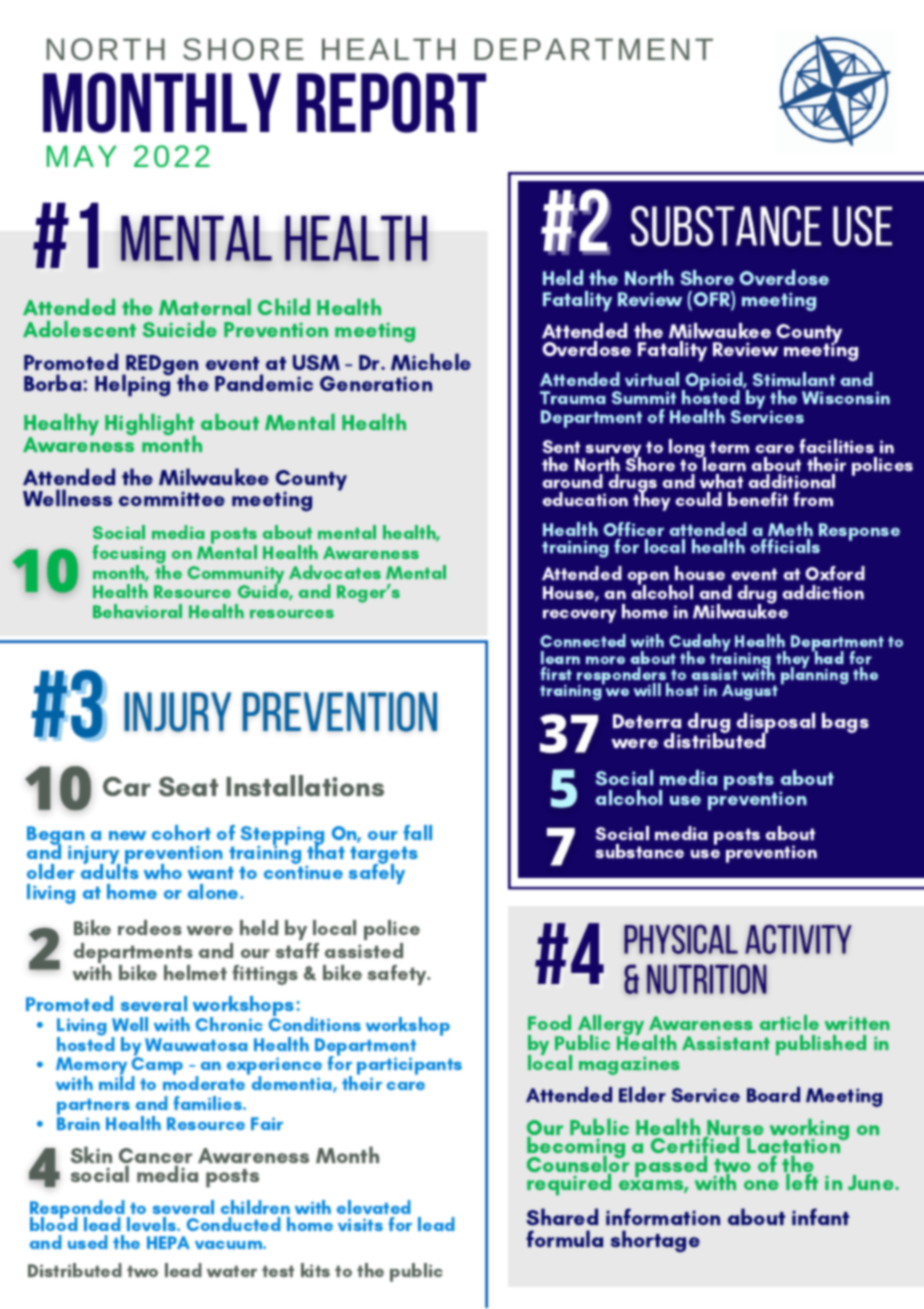 The image size is (924, 1309). What do you see at coordinates (152, 1224) in the screenshot?
I see `levels` at bounding box center [152, 1224].
